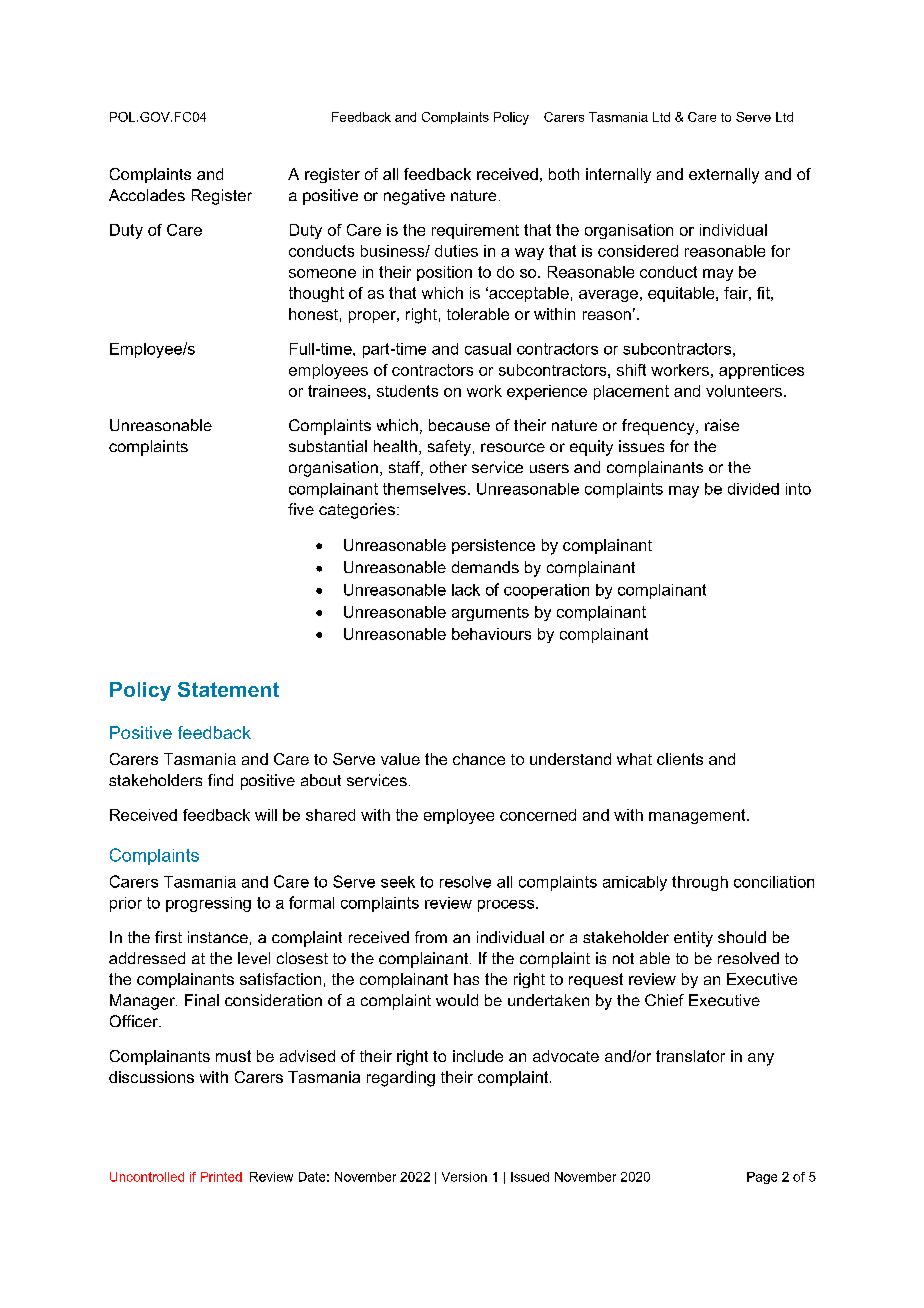  I want to click on persistence, so click(493, 546).
